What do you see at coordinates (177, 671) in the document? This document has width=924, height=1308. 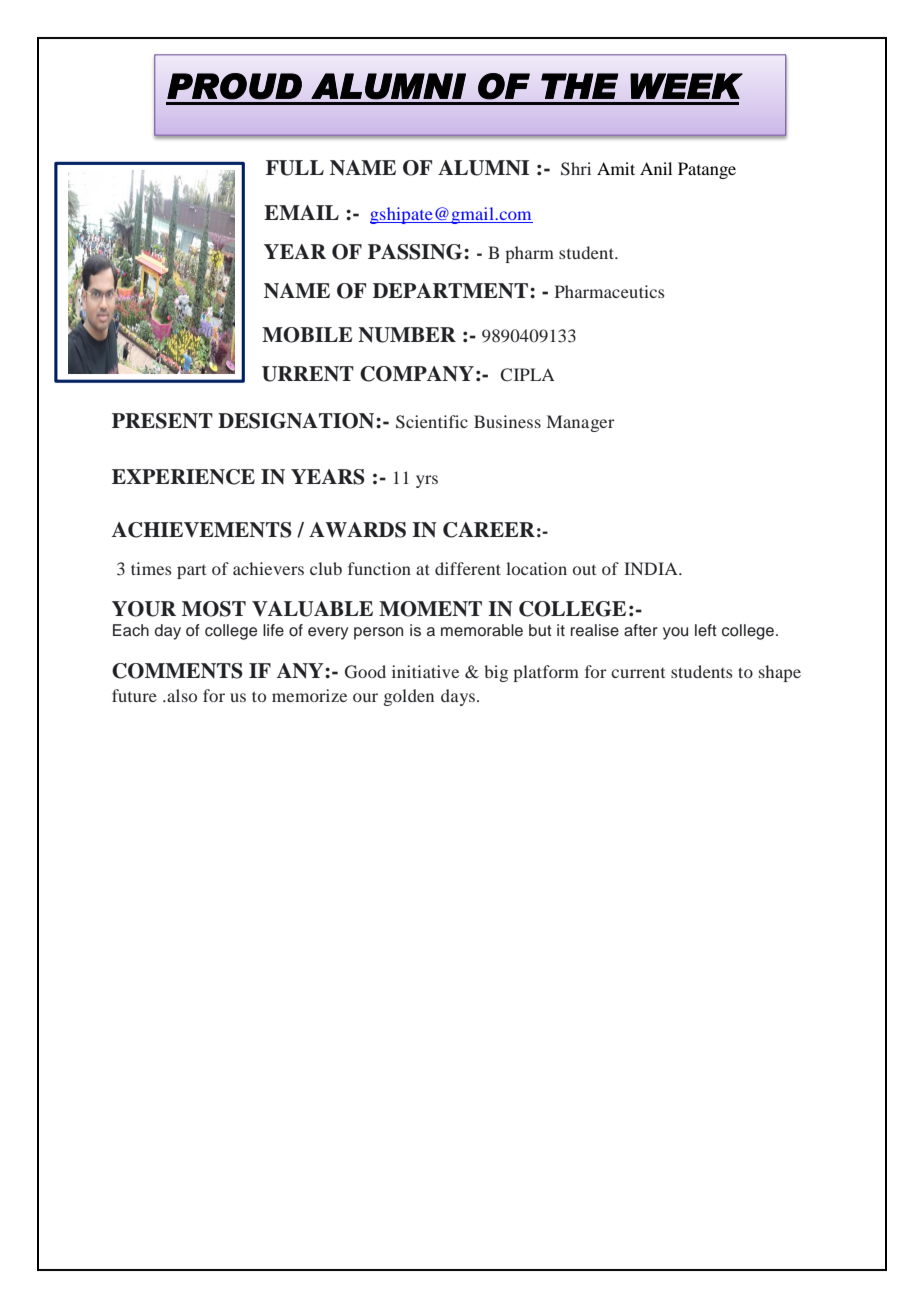 I see `COMMENTS` at bounding box center [177, 671].
